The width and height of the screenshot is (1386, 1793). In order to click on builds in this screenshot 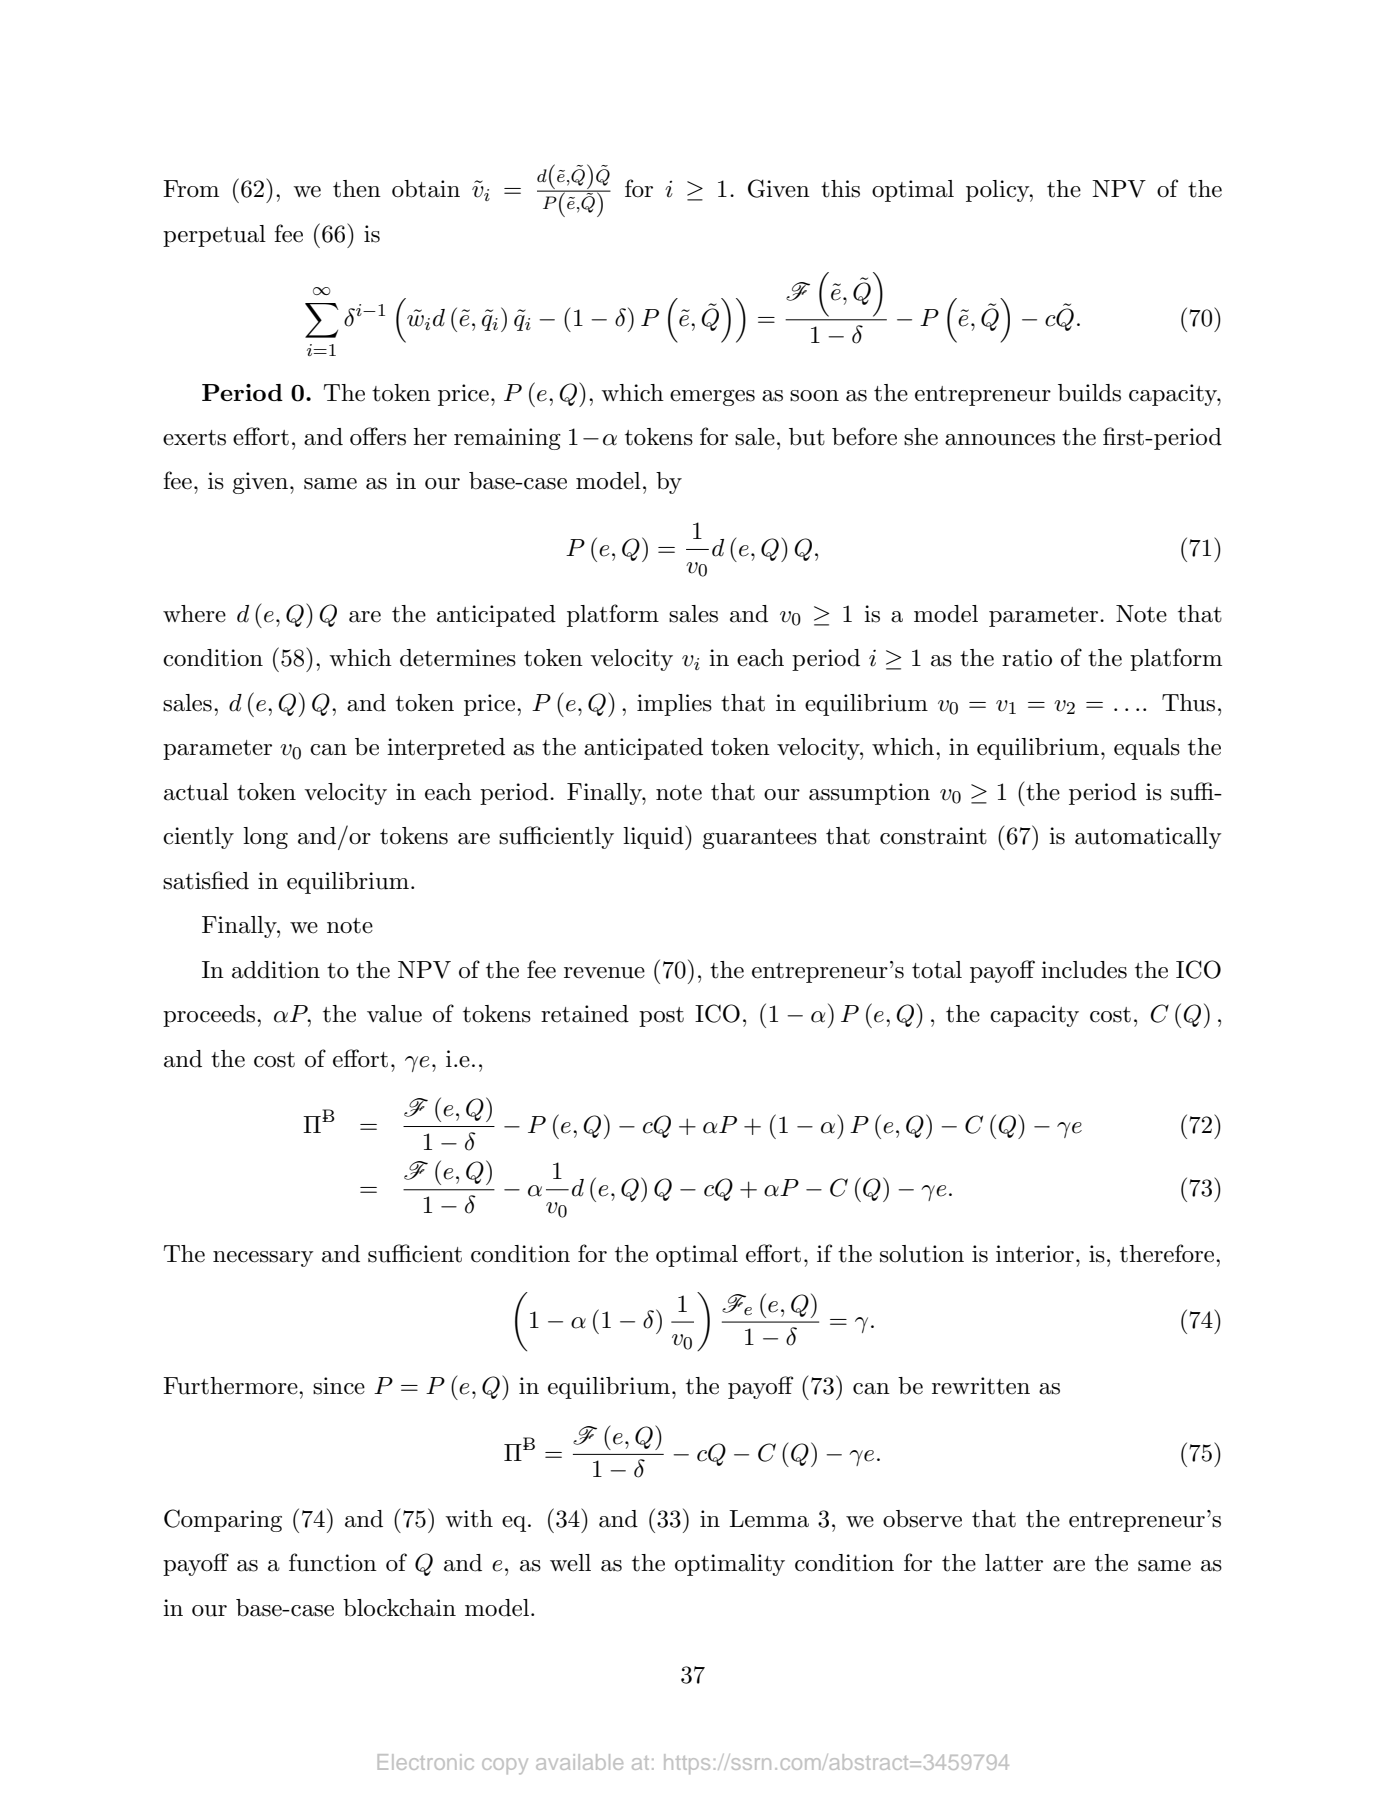, I will do `click(1089, 393)`.
